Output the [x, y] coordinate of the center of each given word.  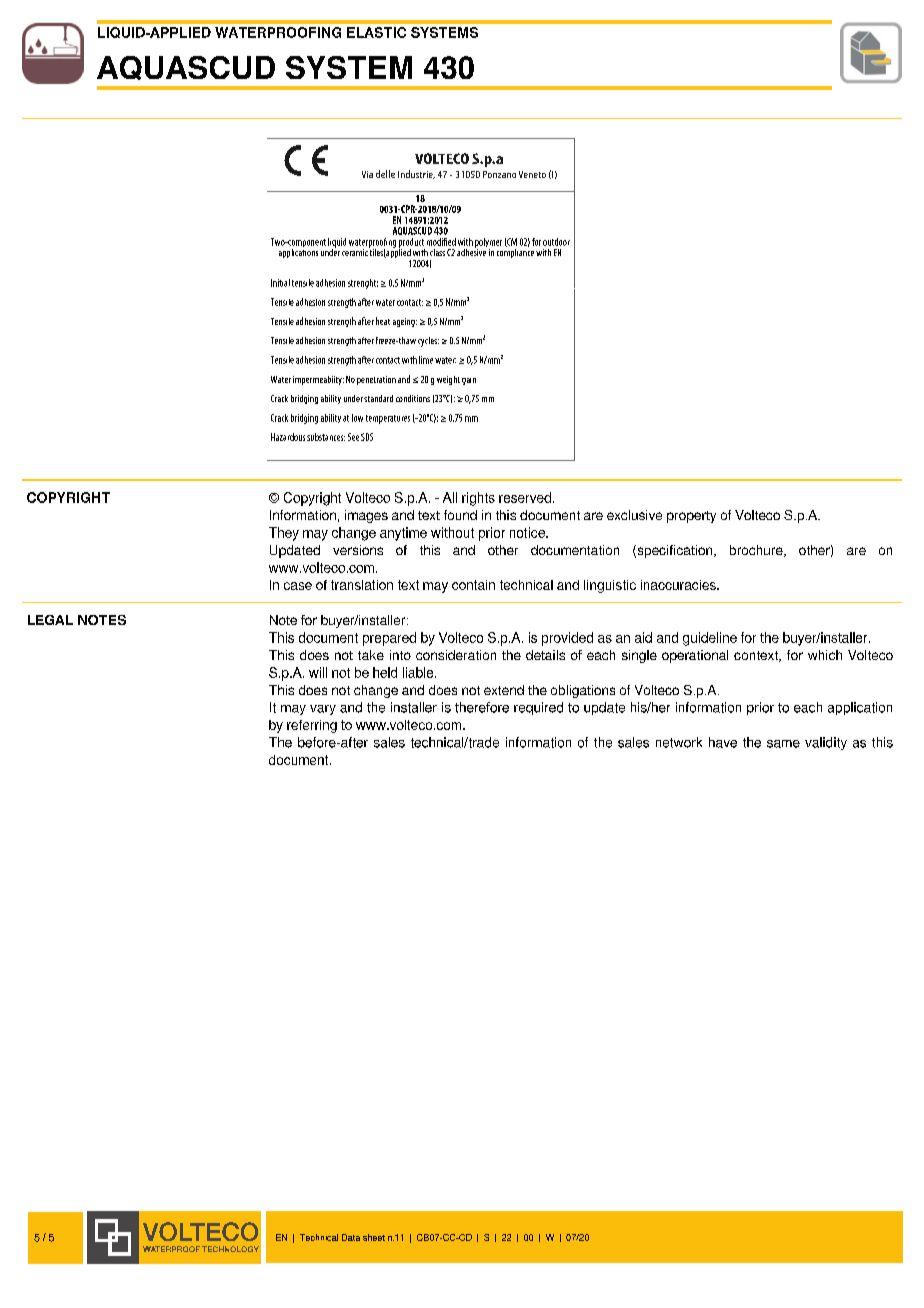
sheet [374, 1237]
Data [351, 1237]
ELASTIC [376, 32]
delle [385, 174]
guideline [710, 639]
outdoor [556, 242]
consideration [456, 655]
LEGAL [50, 620]
